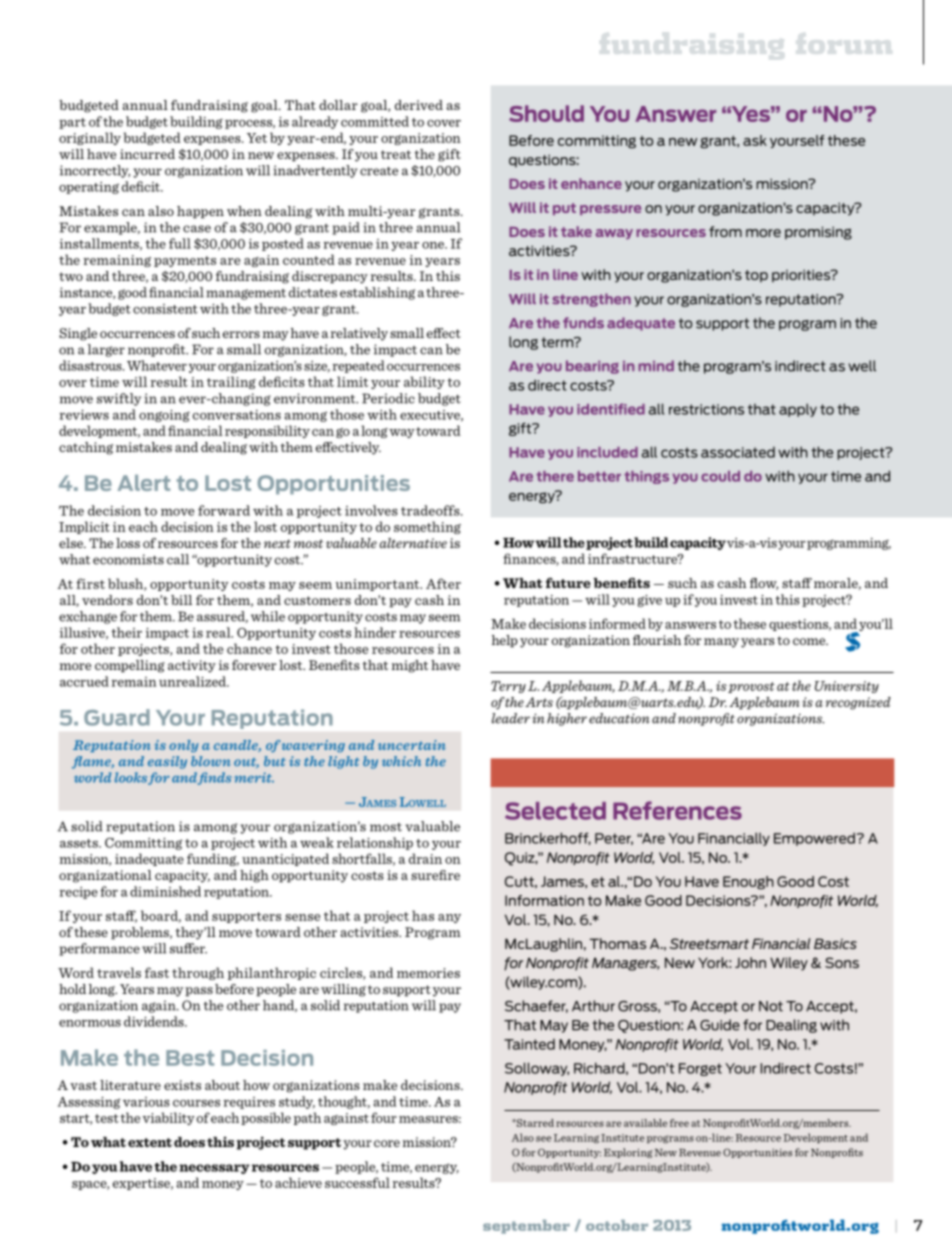 Image resolution: width=952 pixels, height=1260 pixels. Describe the element at coordinates (755, 140) in the screenshot. I see `ask` at that location.
